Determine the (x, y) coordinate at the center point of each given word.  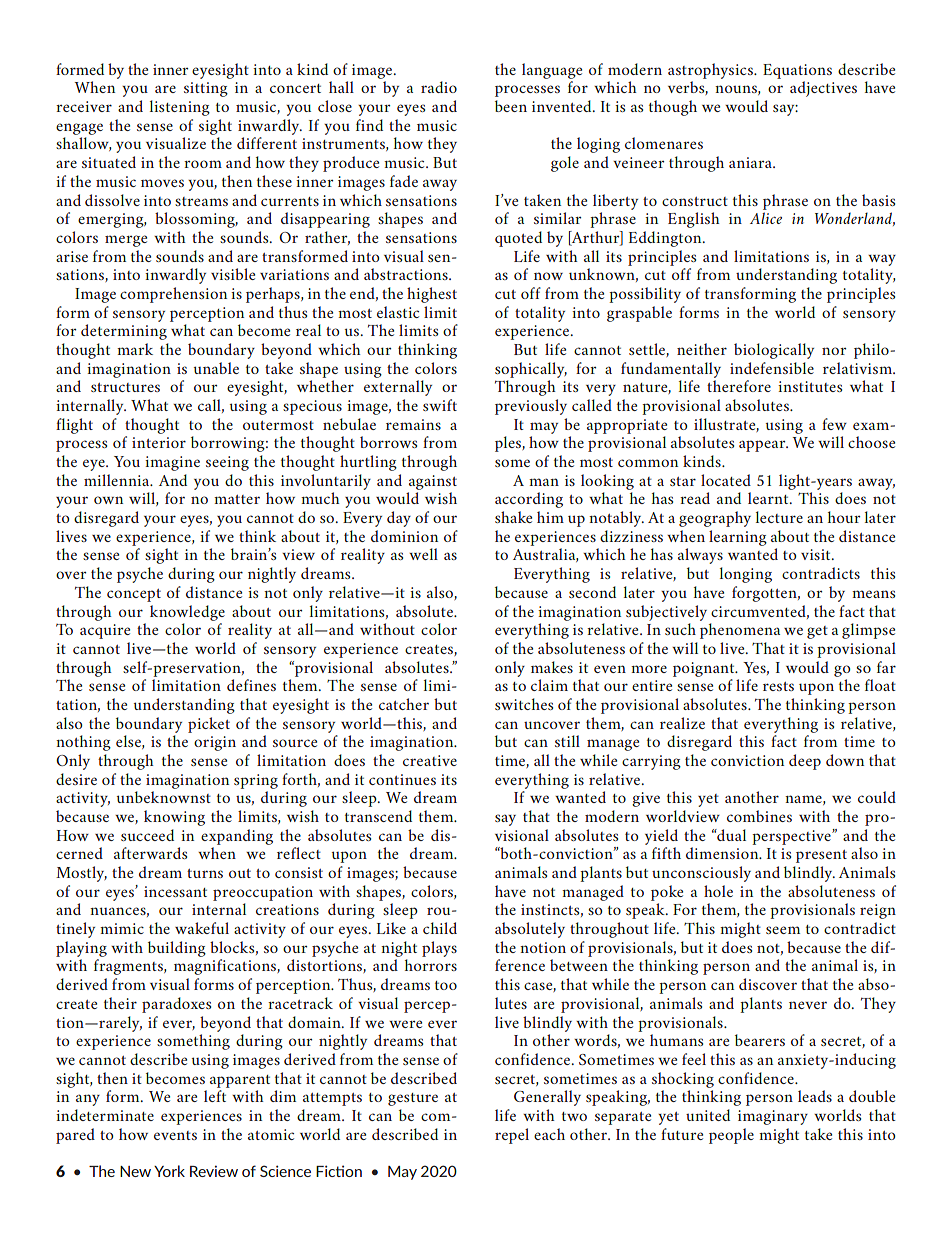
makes (552, 667)
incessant (175, 891)
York (169, 1171)
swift (440, 405)
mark (135, 349)
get (817, 632)
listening (180, 108)
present (821, 856)
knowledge (187, 613)
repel (512, 1136)
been (511, 106)
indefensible (772, 368)
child (440, 928)
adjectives (823, 89)
